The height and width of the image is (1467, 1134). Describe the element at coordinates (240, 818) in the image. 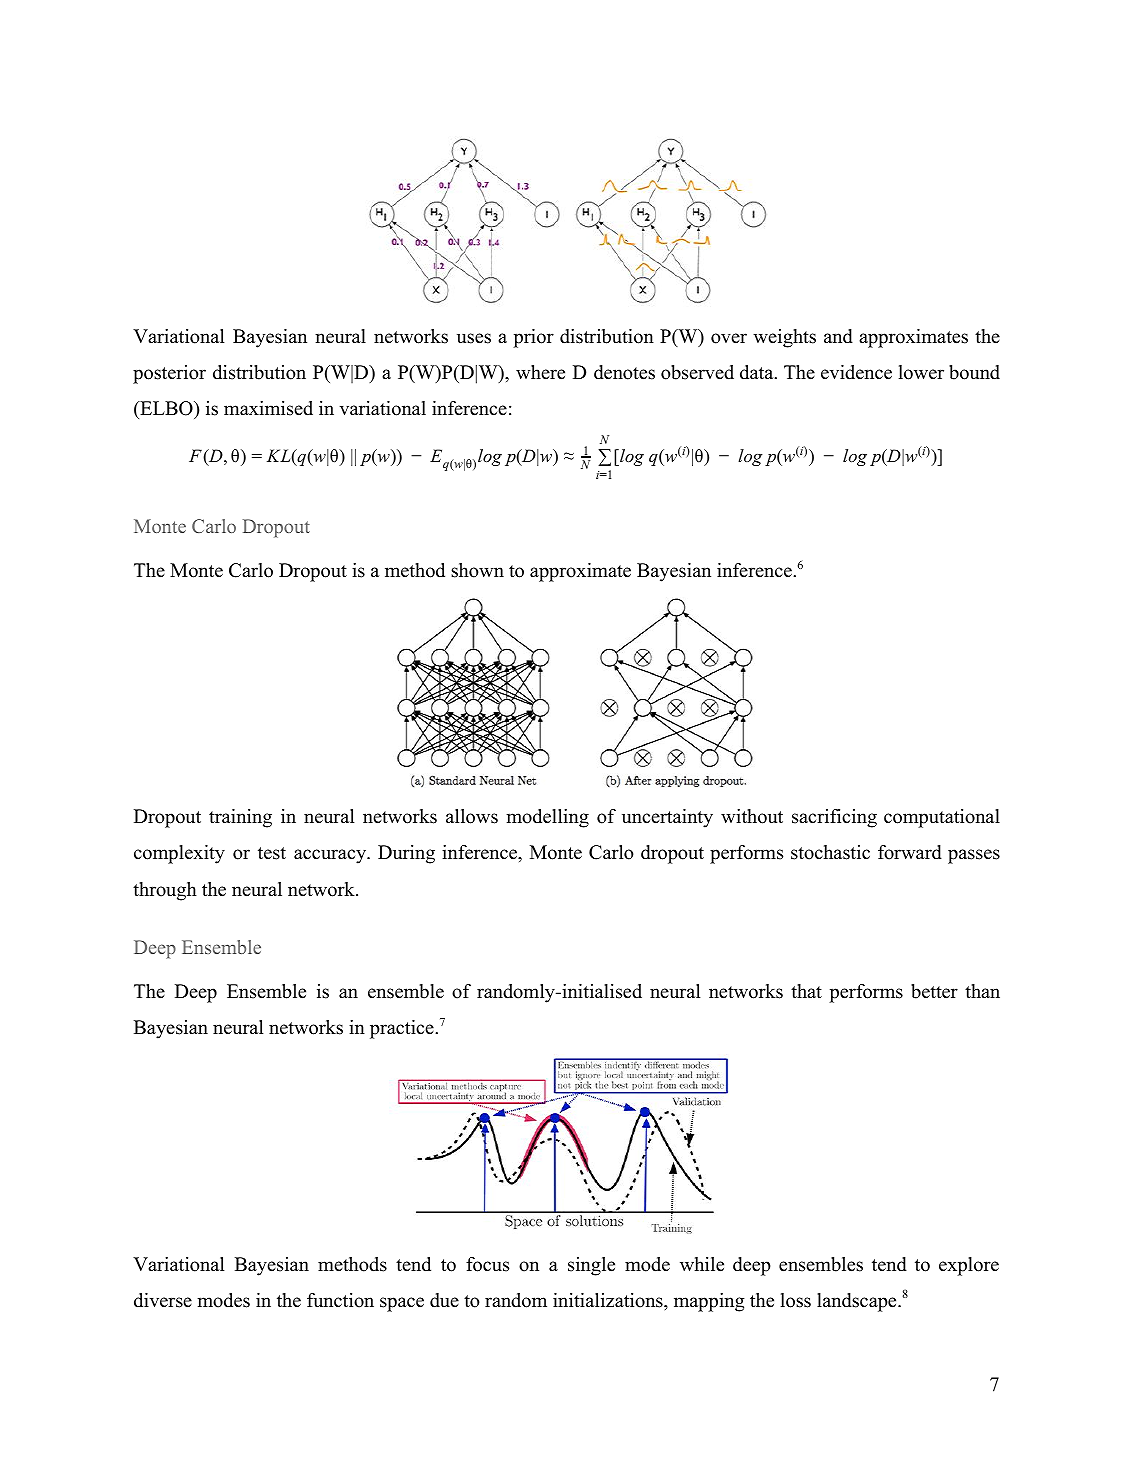

I see `training` at that location.
